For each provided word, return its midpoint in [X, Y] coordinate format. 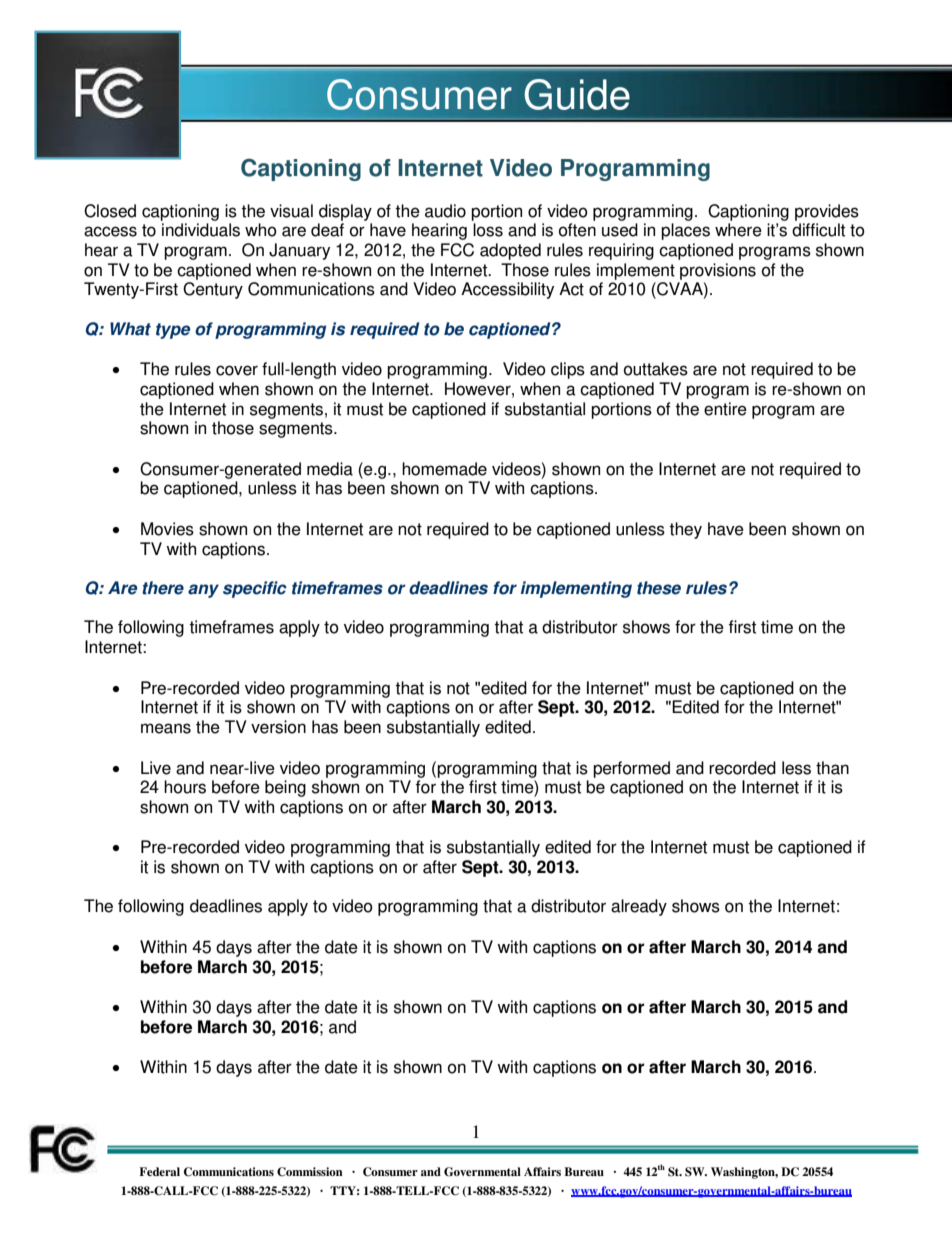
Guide [577, 94]
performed [631, 769]
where [738, 230]
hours [185, 787]
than [832, 768]
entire [725, 409]
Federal [159, 1171]
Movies [167, 529]
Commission [310, 1172]
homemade [444, 469]
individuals [201, 230]
